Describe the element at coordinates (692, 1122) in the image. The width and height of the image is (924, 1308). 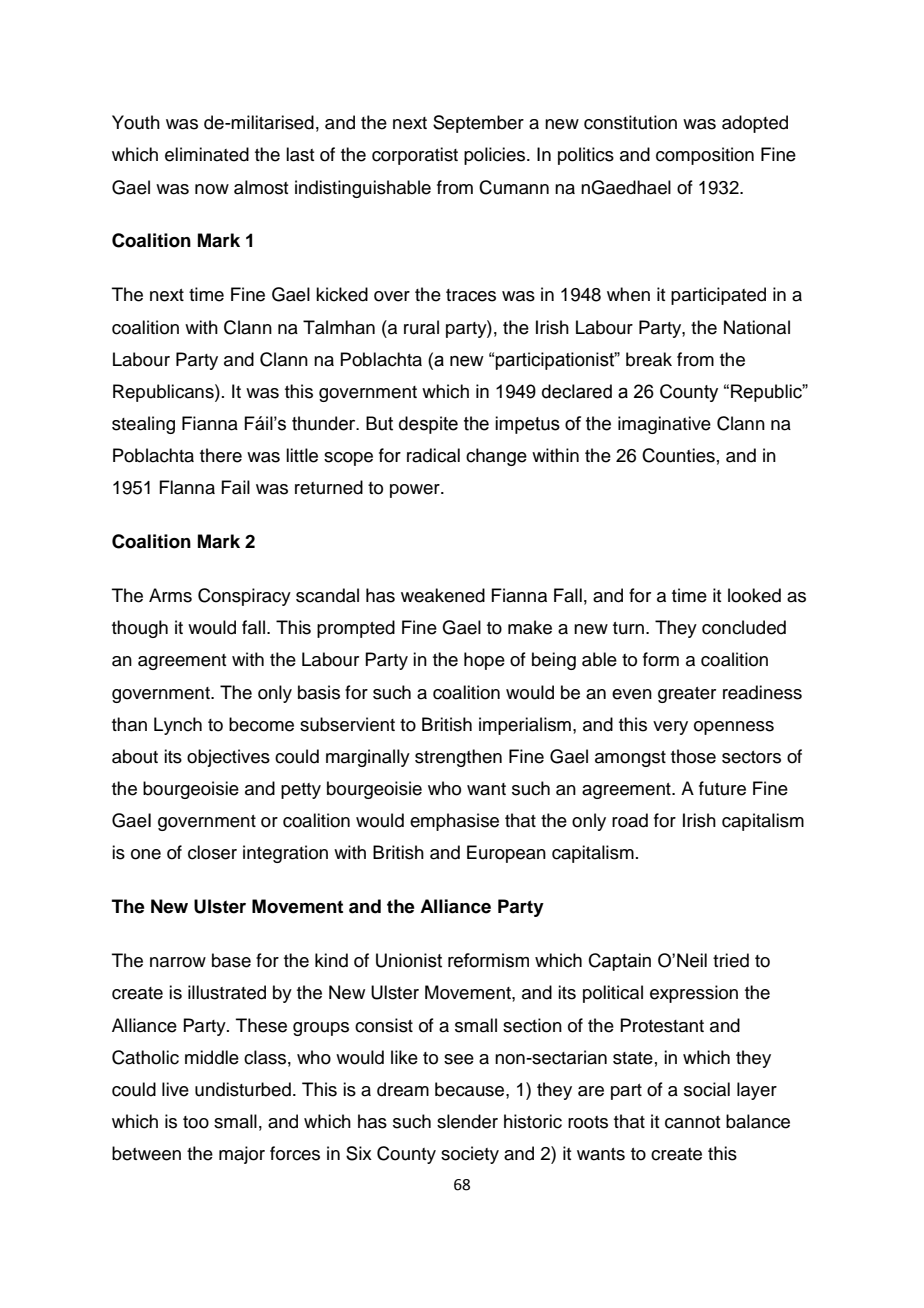
I see `cannot` at that location.
